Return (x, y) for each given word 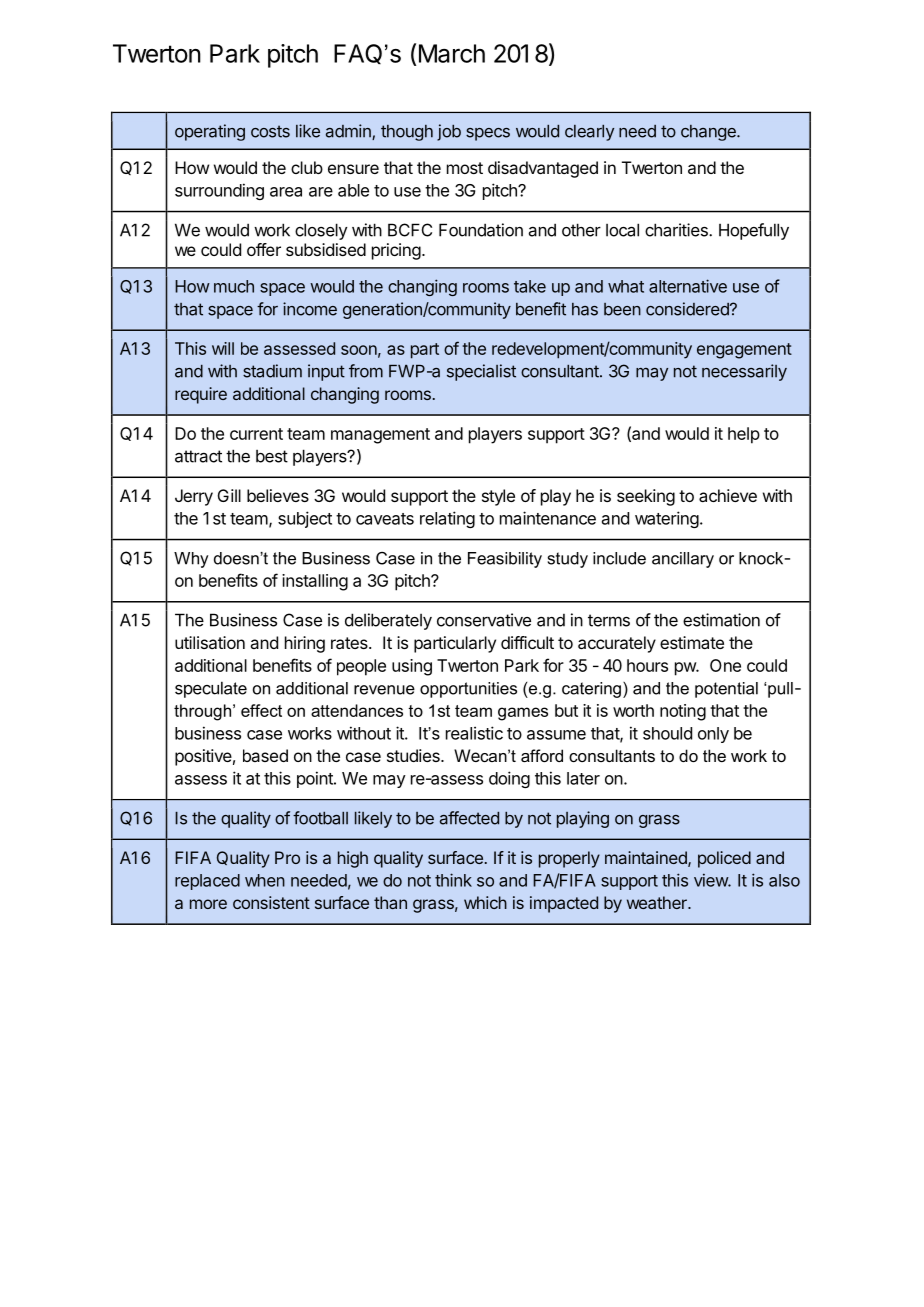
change (709, 133)
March (452, 53)
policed (724, 859)
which (485, 902)
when (265, 880)
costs (270, 131)
